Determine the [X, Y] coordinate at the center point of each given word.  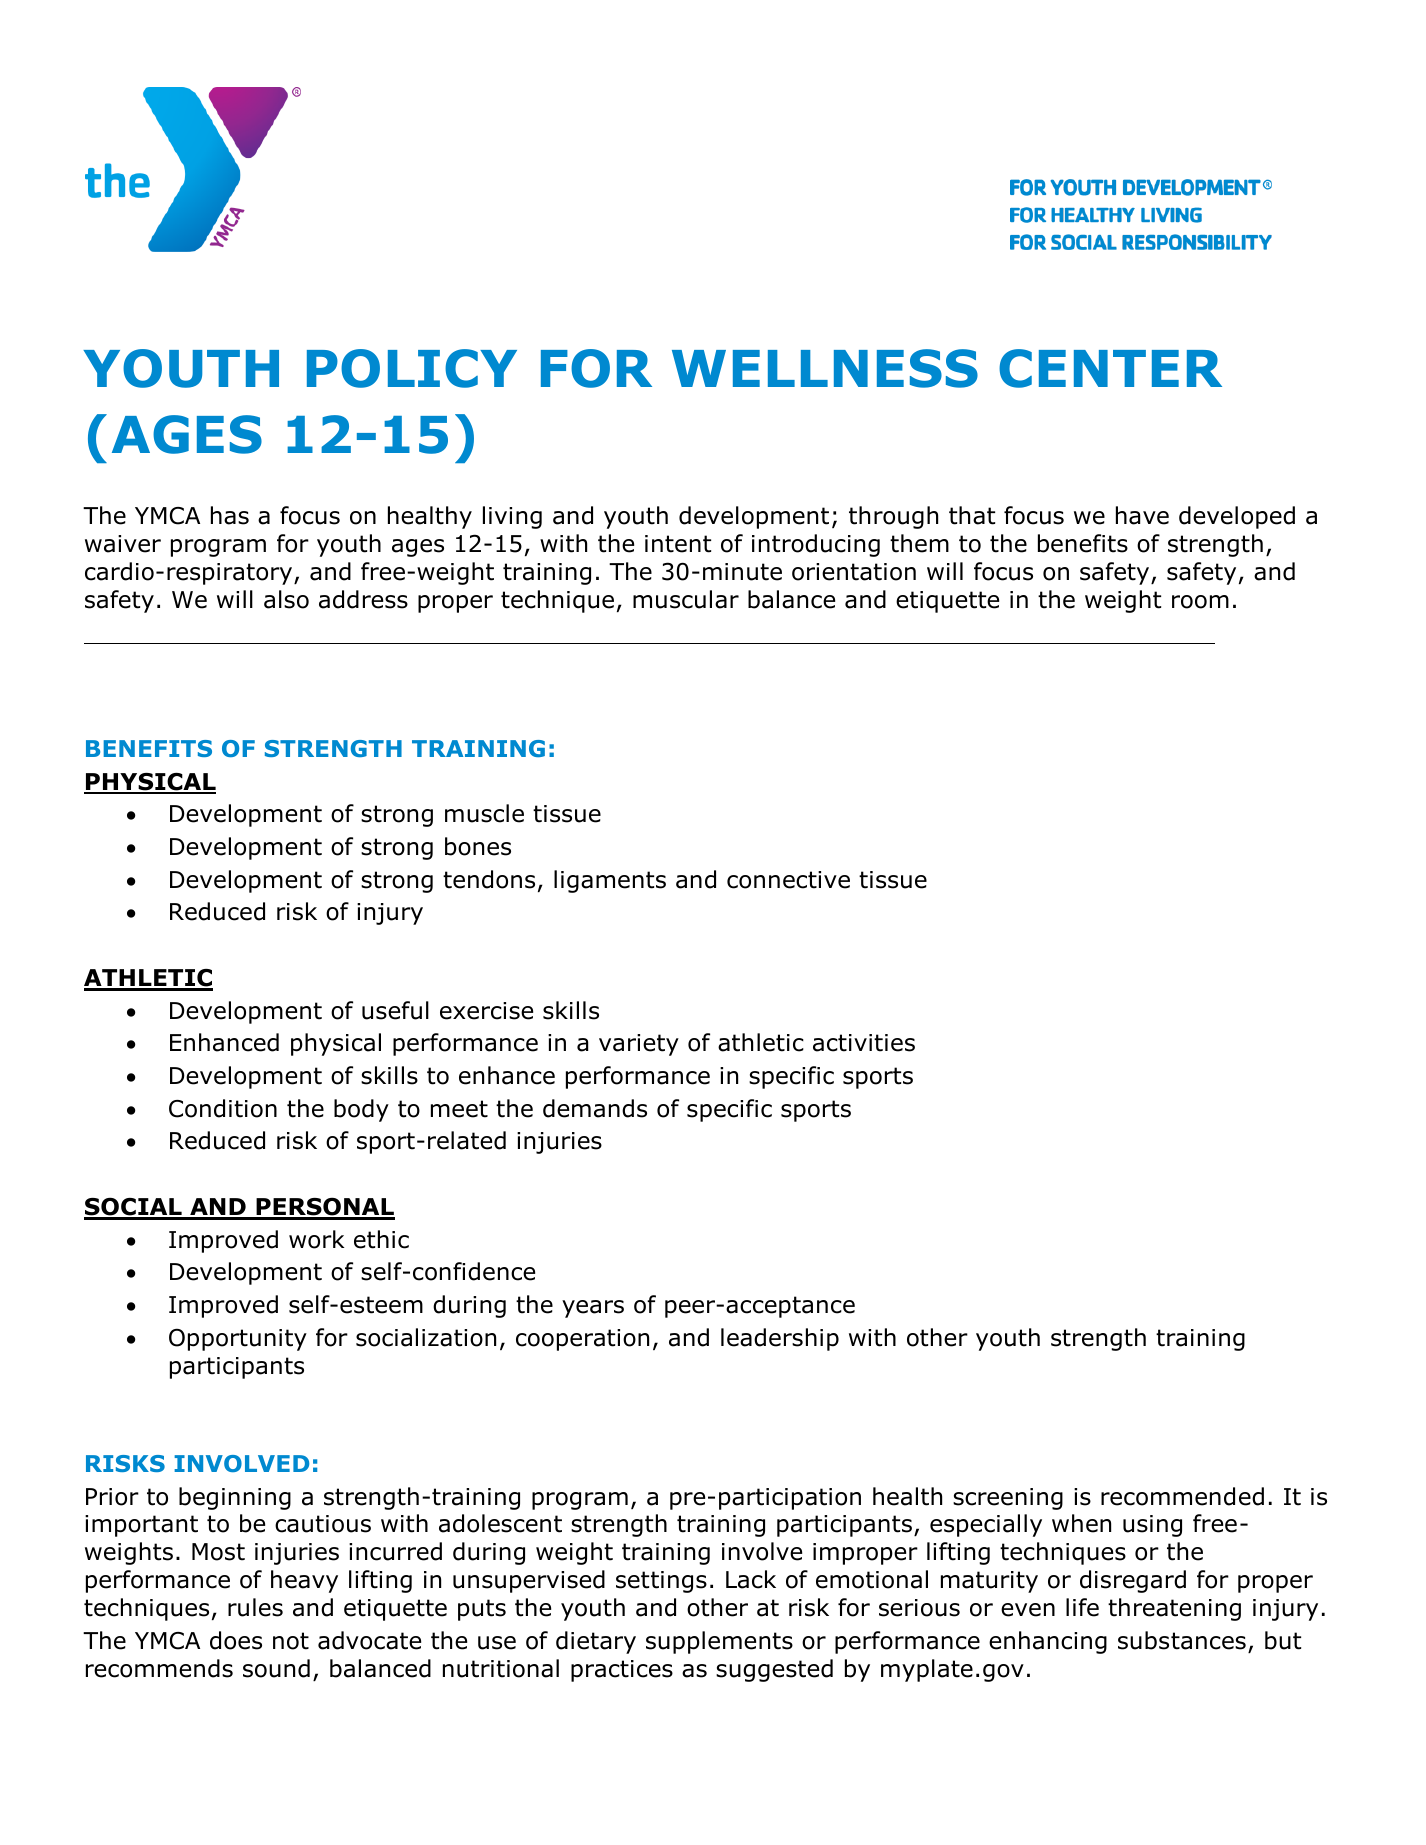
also [286, 599]
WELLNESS [825, 368]
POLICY [412, 368]
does [236, 1640]
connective [788, 880]
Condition [223, 1108]
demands [595, 1108]
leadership [780, 1339]
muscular [686, 599]
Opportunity [238, 1339]
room [1200, 602]
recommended [1182, 1496]
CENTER [1110, 368]
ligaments [610, 881]
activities [864, 1043]
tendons [489, 879]
